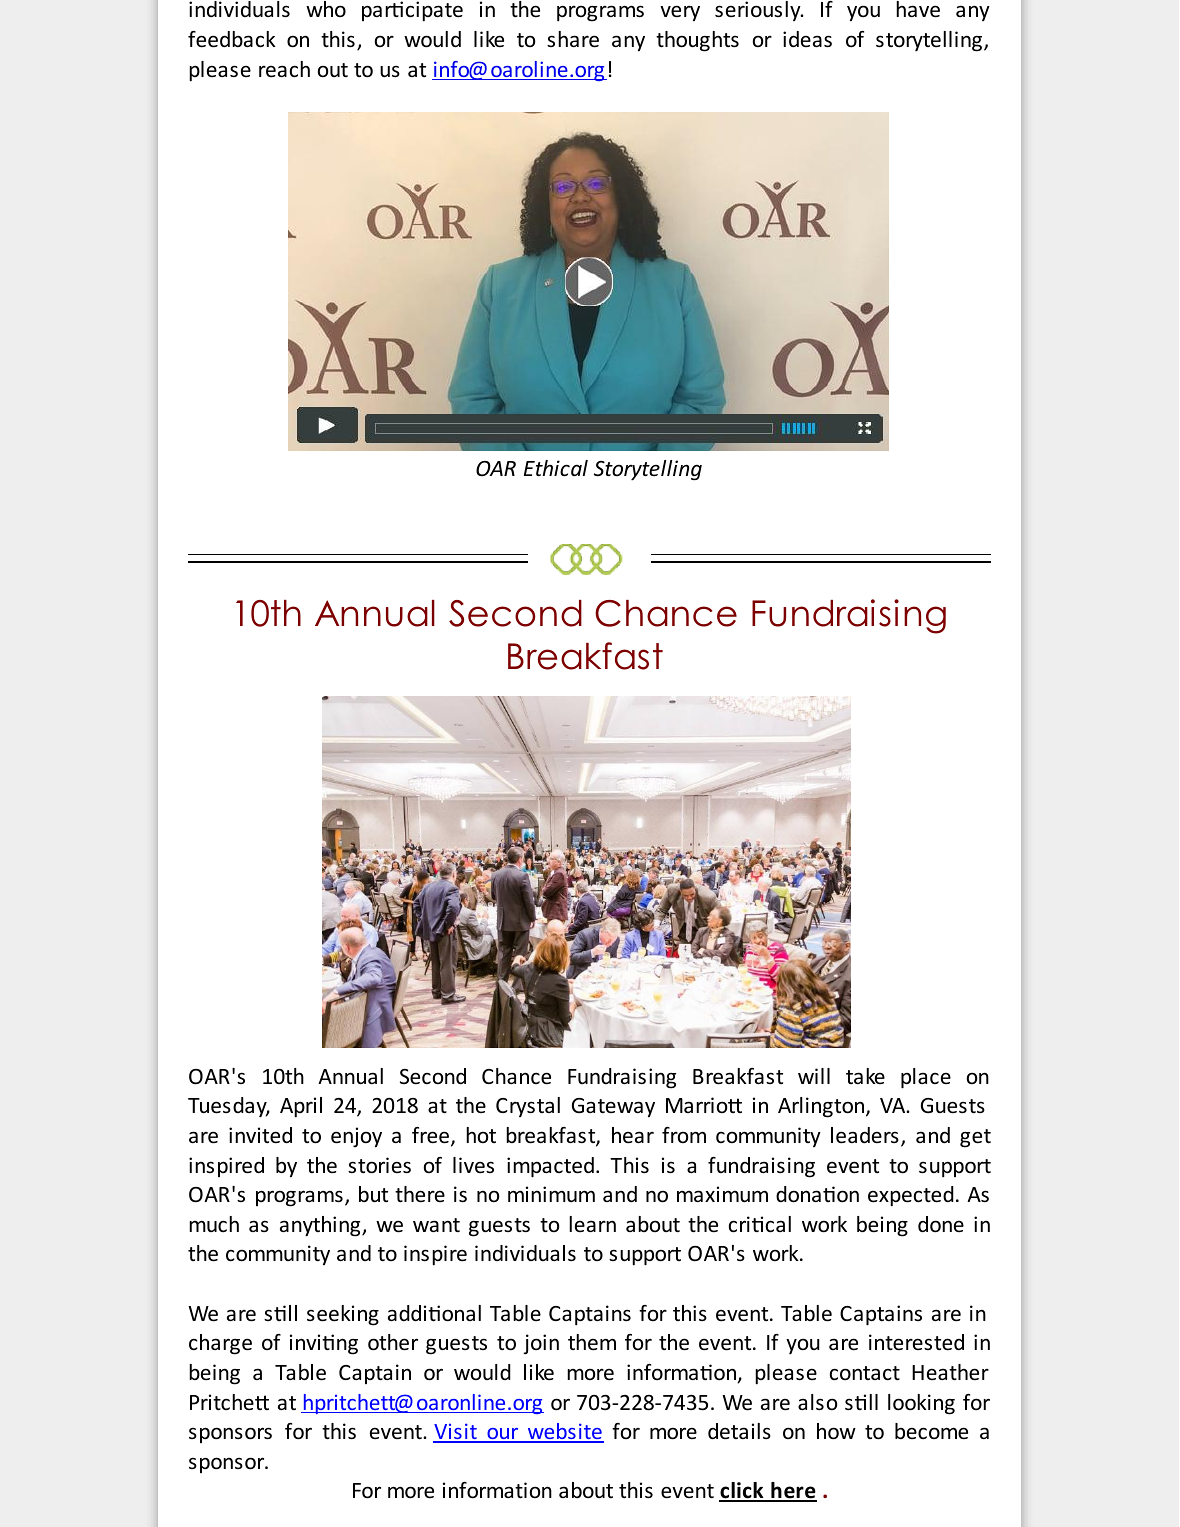  I want to click on ideas, so click(807, 39).
